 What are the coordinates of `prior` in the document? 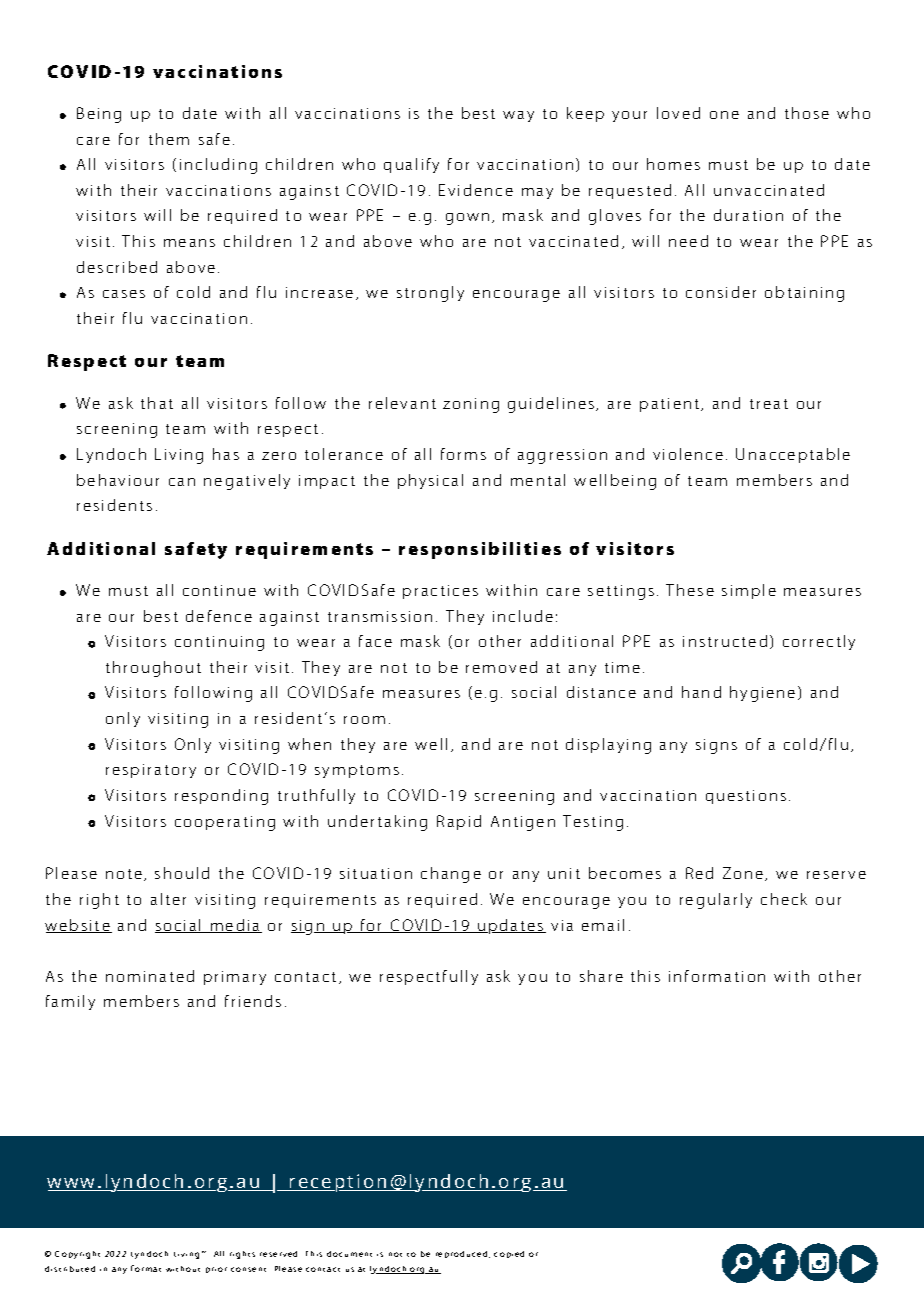 It's located at (216, 1270).
